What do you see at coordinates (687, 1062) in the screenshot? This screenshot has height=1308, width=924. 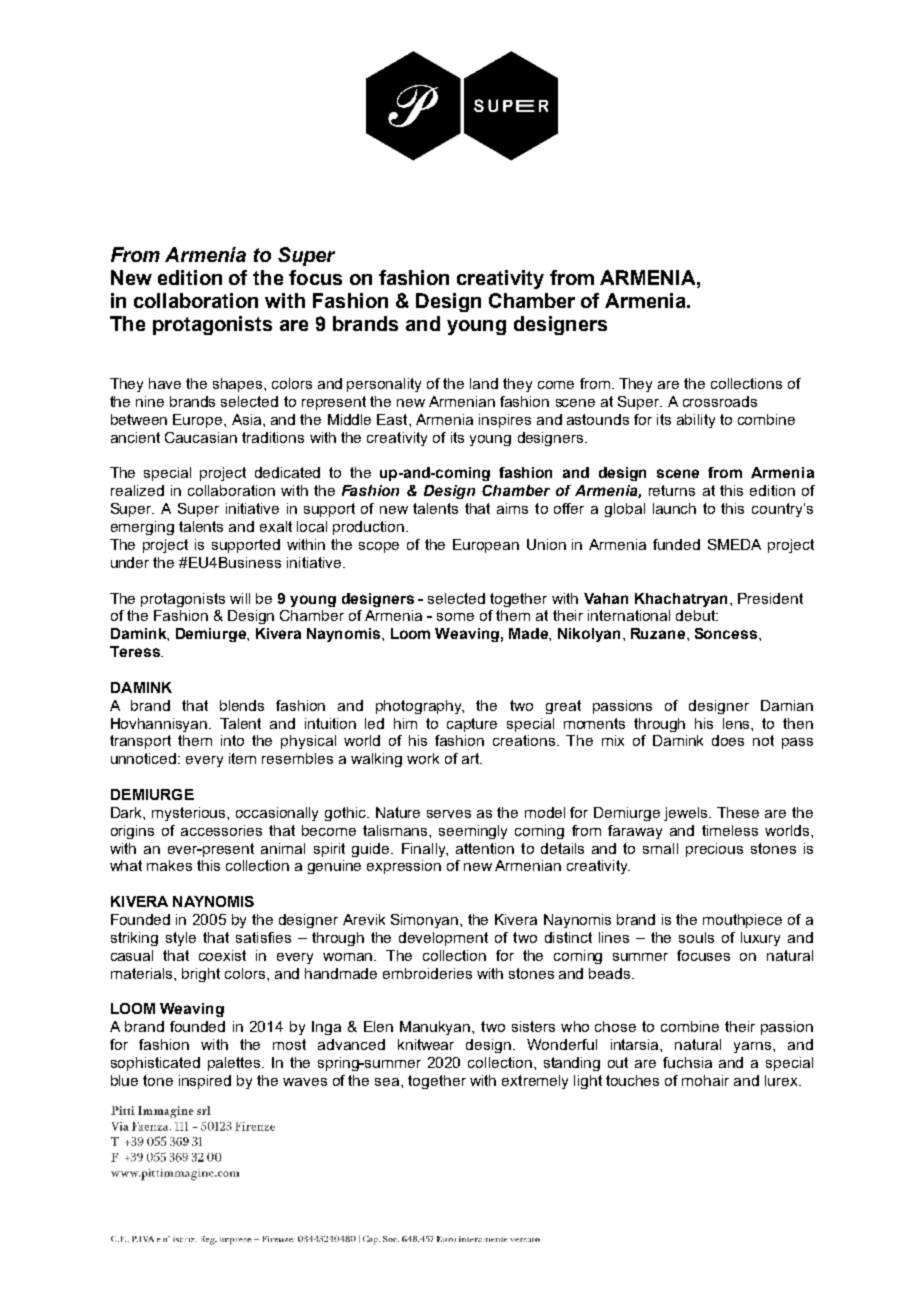 I see `fuchsia` at bounding box center [687, 1062].
